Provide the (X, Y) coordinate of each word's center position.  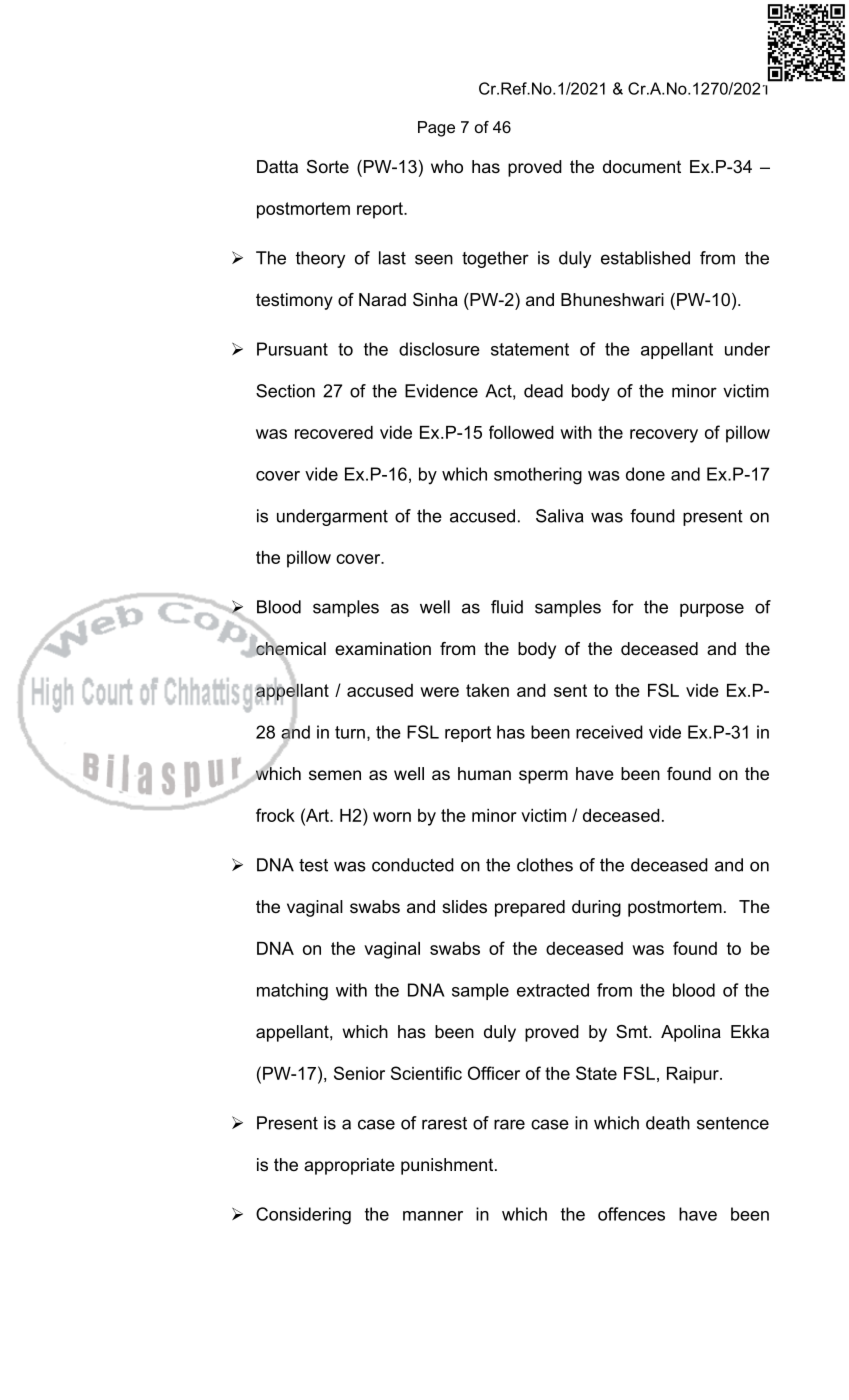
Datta (277, 166)
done (645, 474)
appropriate (349, 1166)
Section (285, 391)
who (447, 167)
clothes (545, 865)
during (596, 908)
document (642, 167)
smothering (538, 476)
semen (335, 775)
